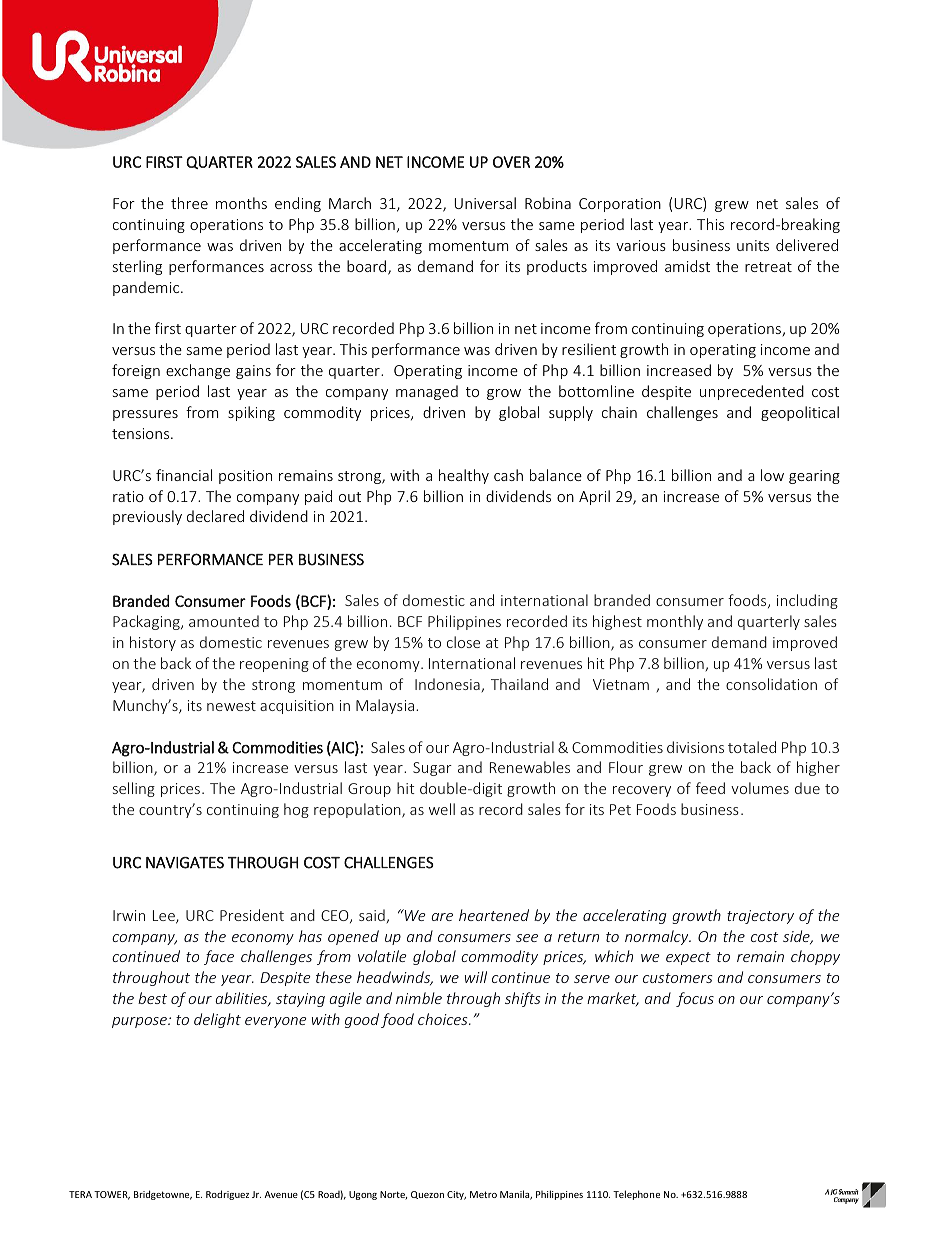 The image size is (952, 1233). What do you see at coordinates (760, 917) in the image?
I see `trajectory` at bounding box center [760, 917].
